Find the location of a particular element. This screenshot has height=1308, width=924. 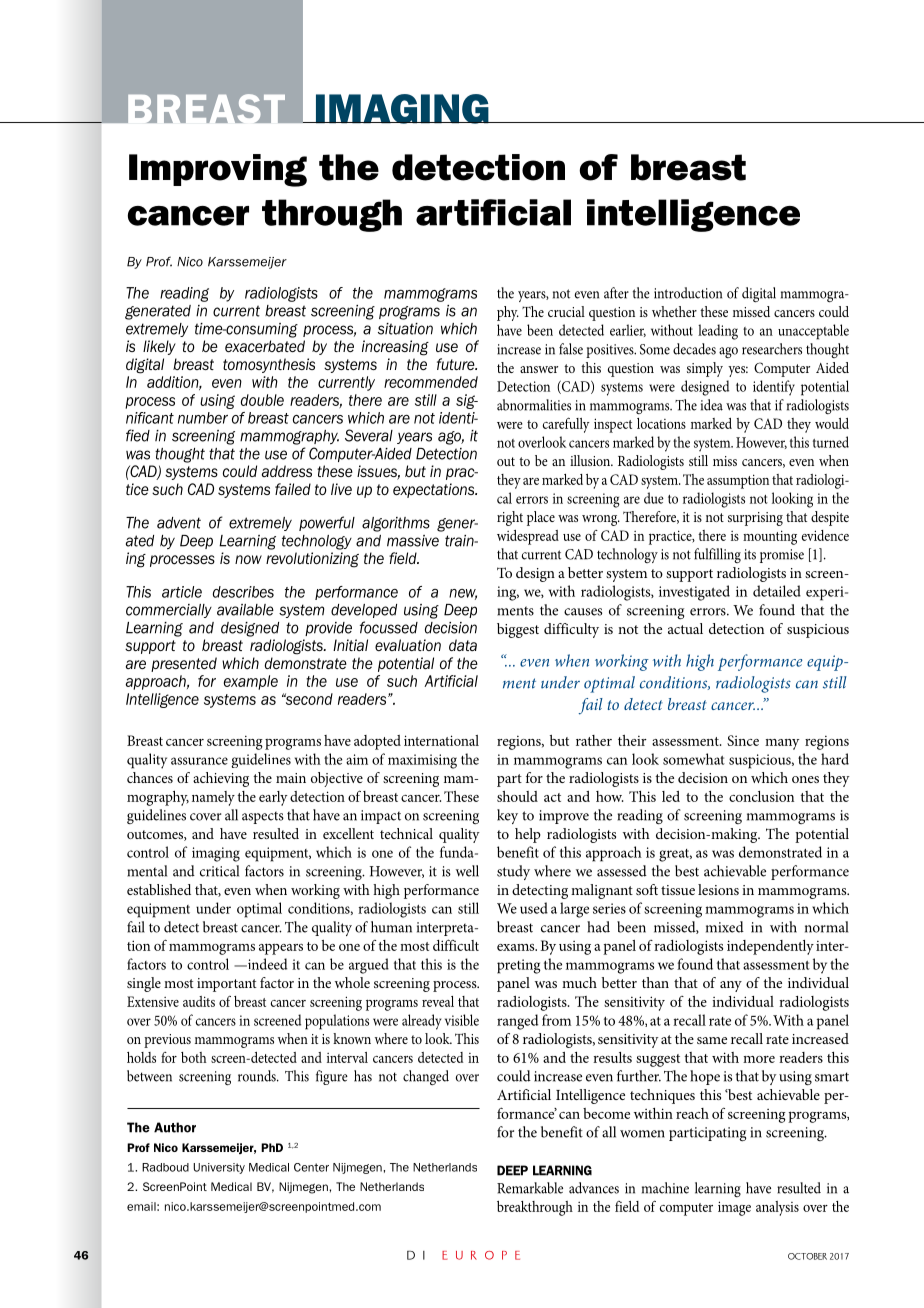

crucial is located at coordinates (566, 311).
